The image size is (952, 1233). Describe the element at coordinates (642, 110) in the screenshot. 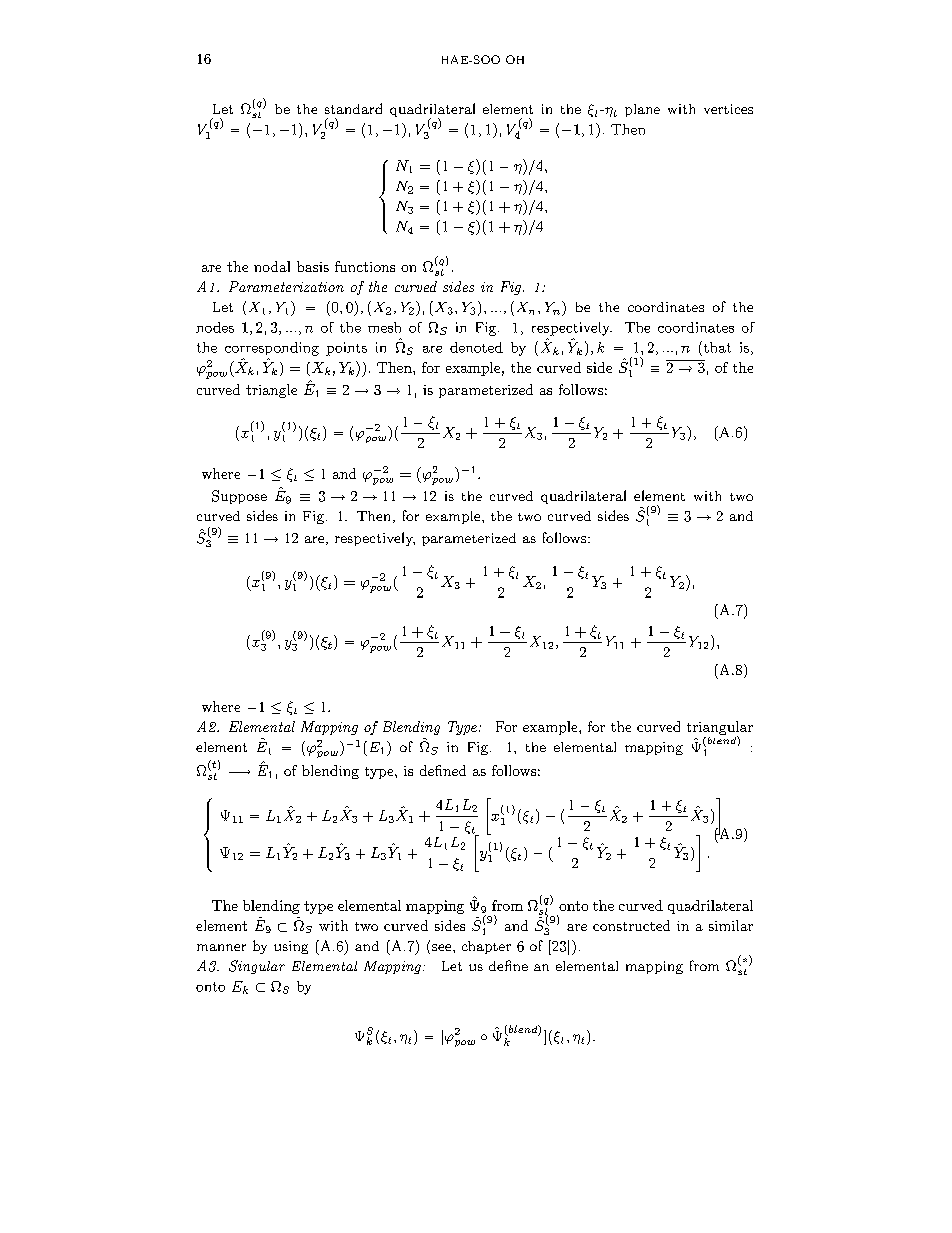

I see `plane` at that location.
